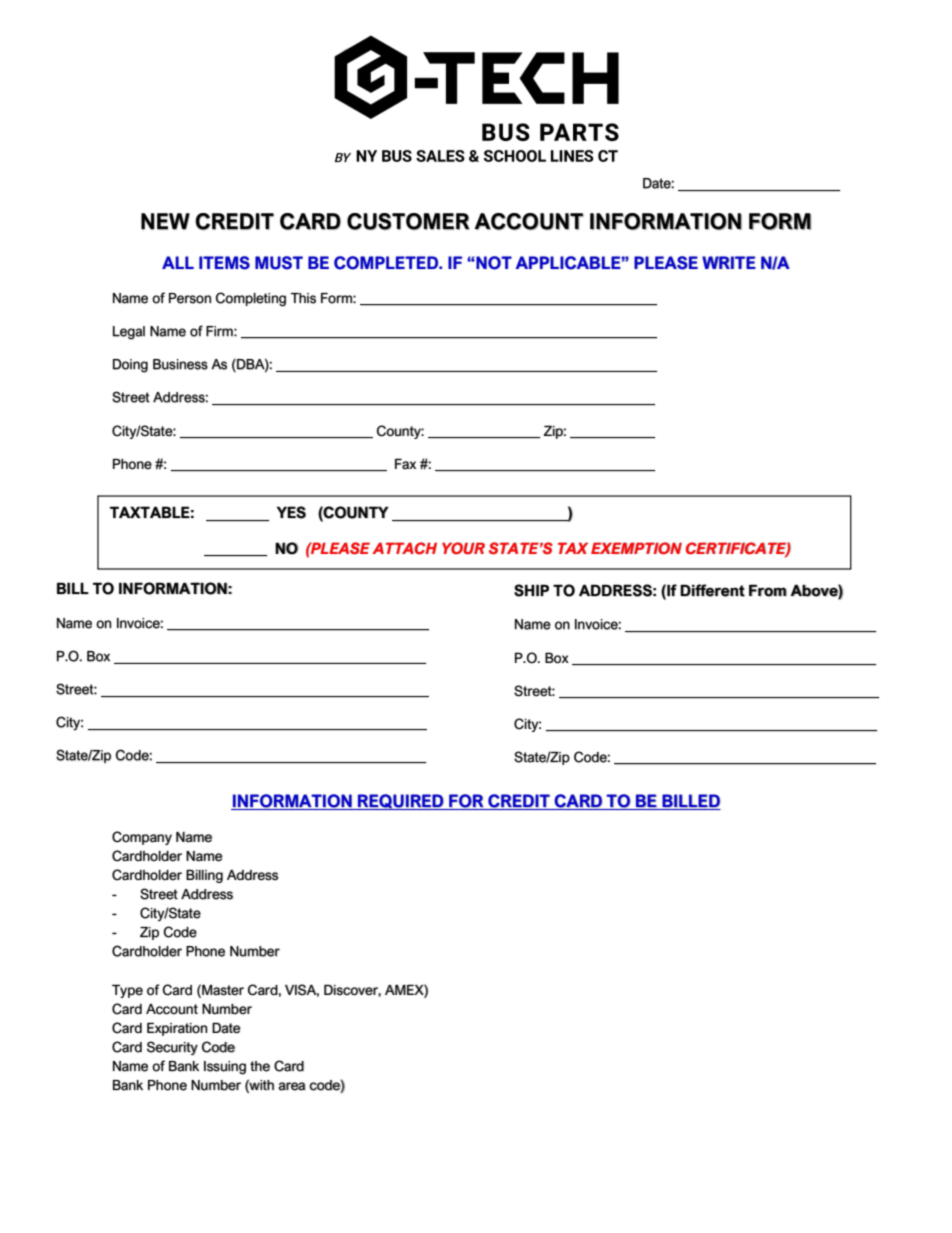 Image resolution: width=952 pixels, height=1233 pixels. Describe the element at coordinates (712, 590) in the document. I see `Different` at that location.
